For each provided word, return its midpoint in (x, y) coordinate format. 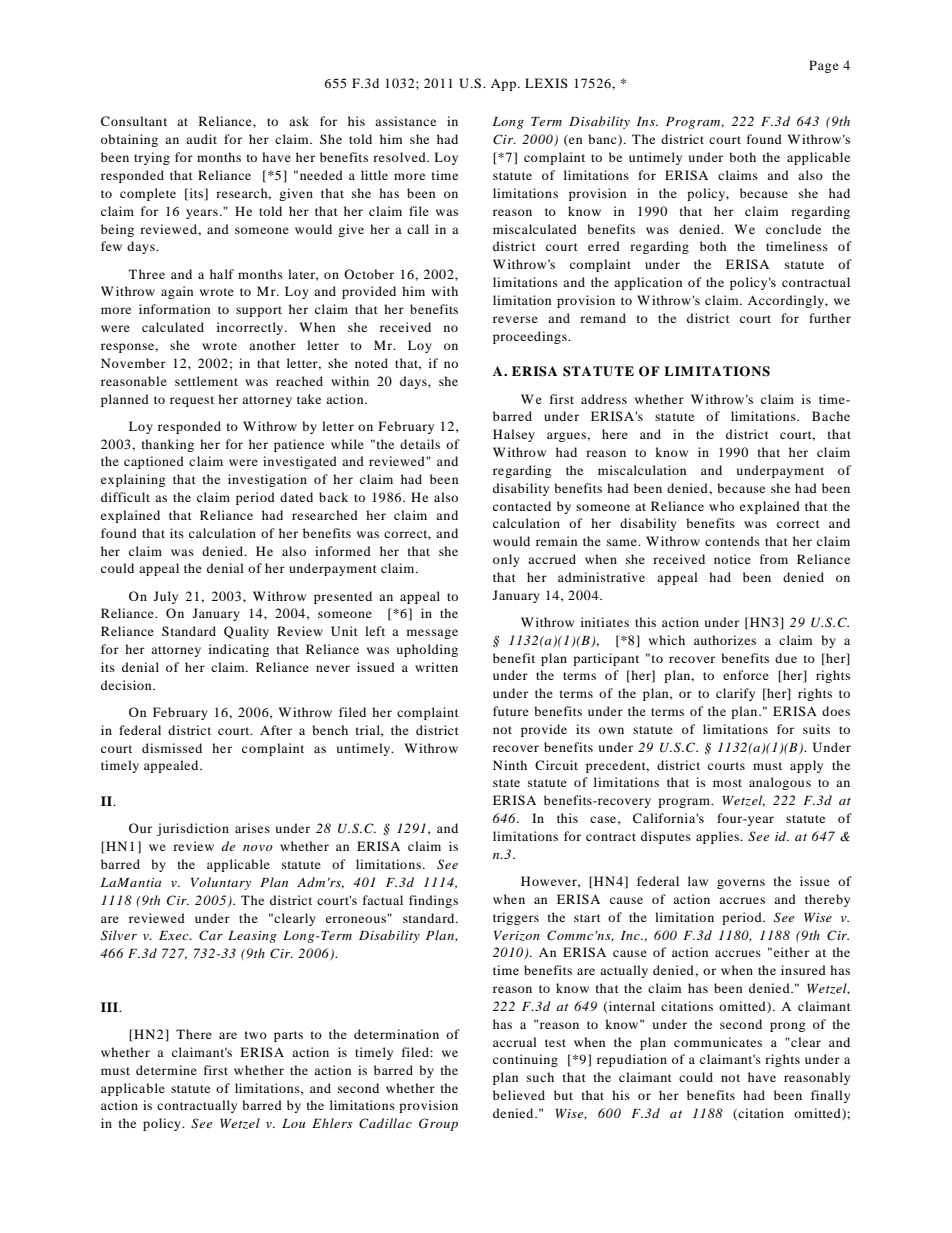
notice (732, 559)
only (506, 560)
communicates (718, 1042)
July (166, 597)
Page (824, 66)
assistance (405, 121)
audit (201, 139)
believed (519, 1095)
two (256, 1035)
